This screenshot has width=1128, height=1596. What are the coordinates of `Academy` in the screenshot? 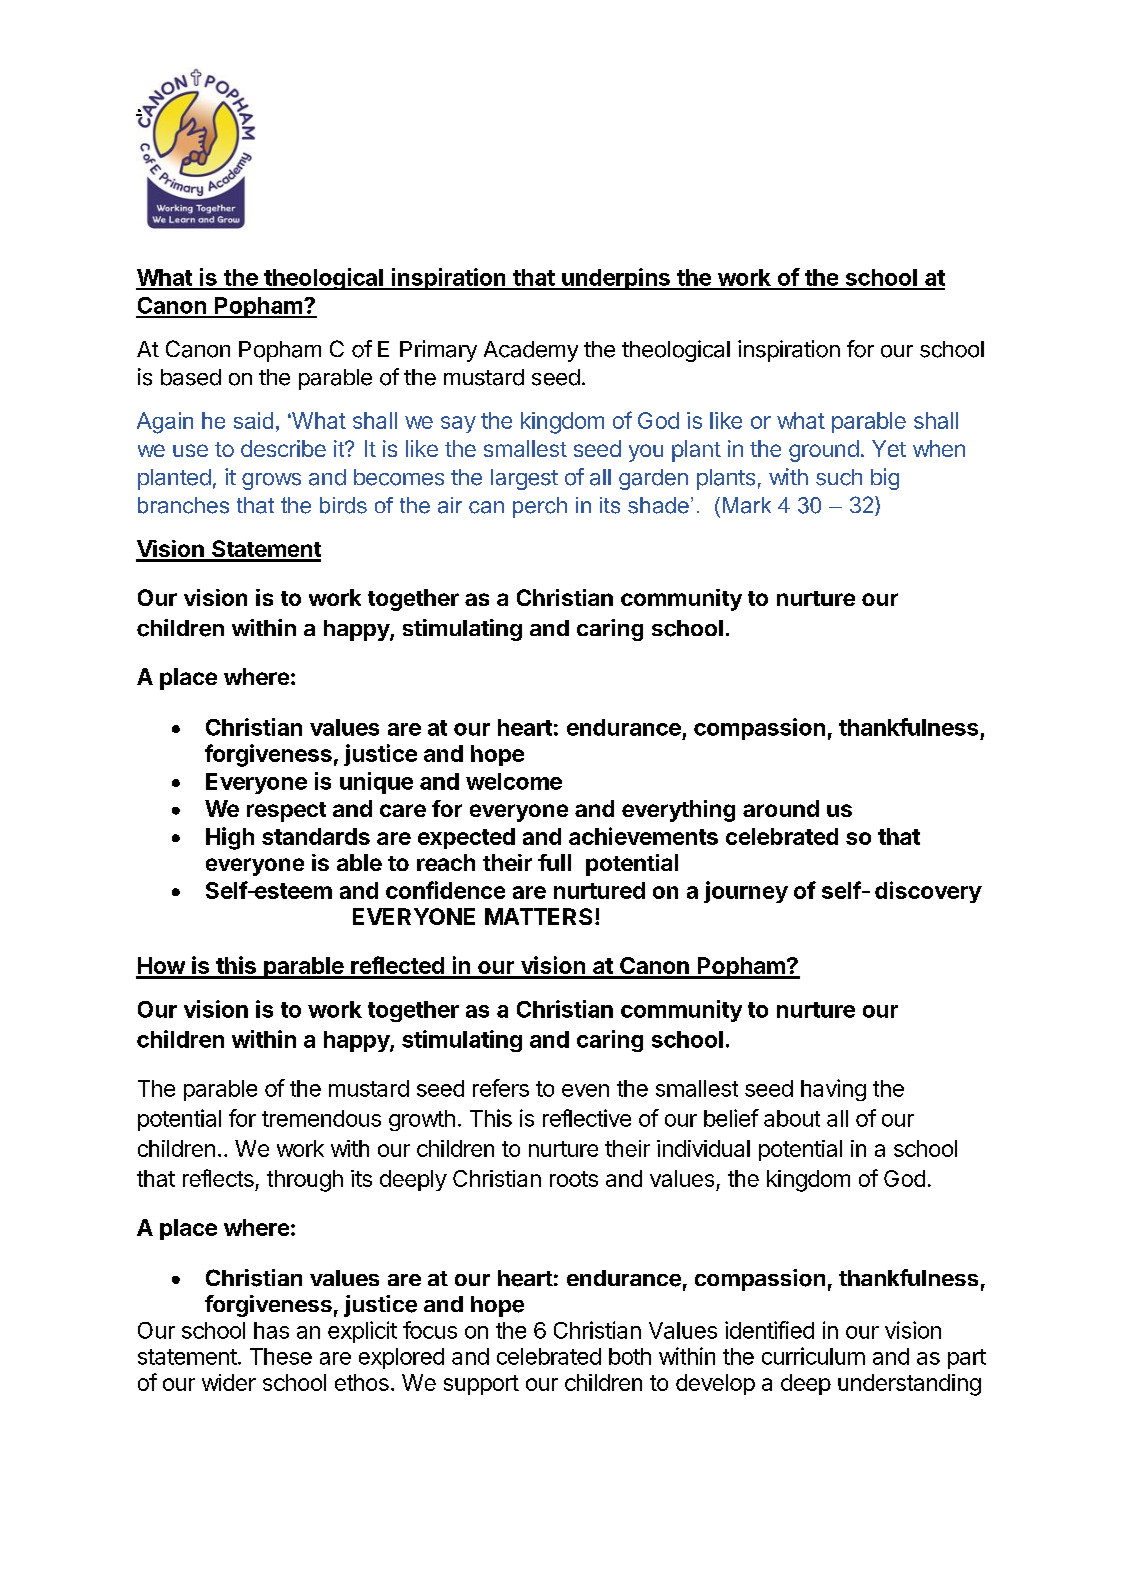 It's located at (531, 351).
